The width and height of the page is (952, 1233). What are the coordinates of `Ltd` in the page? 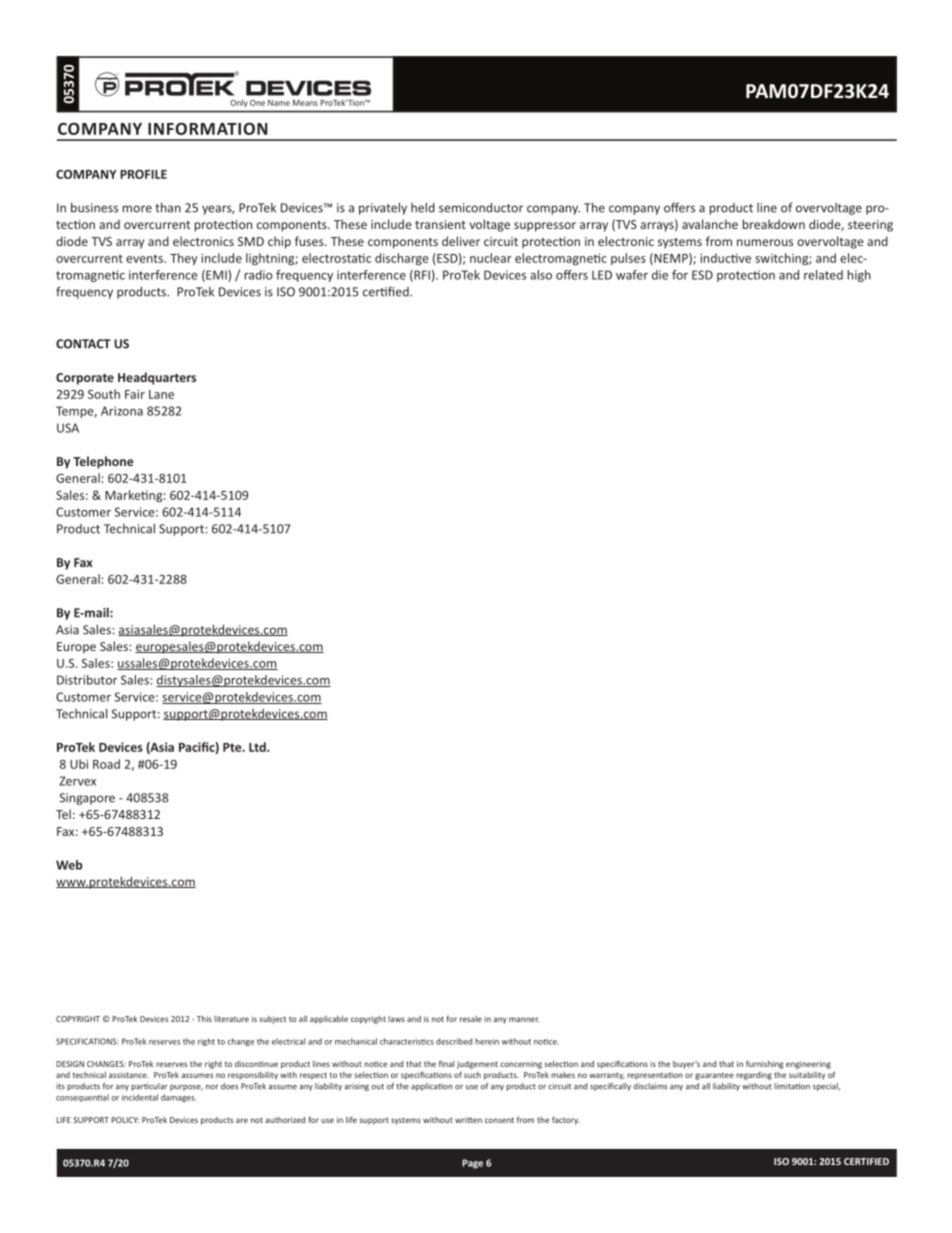 It's located at (258, 747).
